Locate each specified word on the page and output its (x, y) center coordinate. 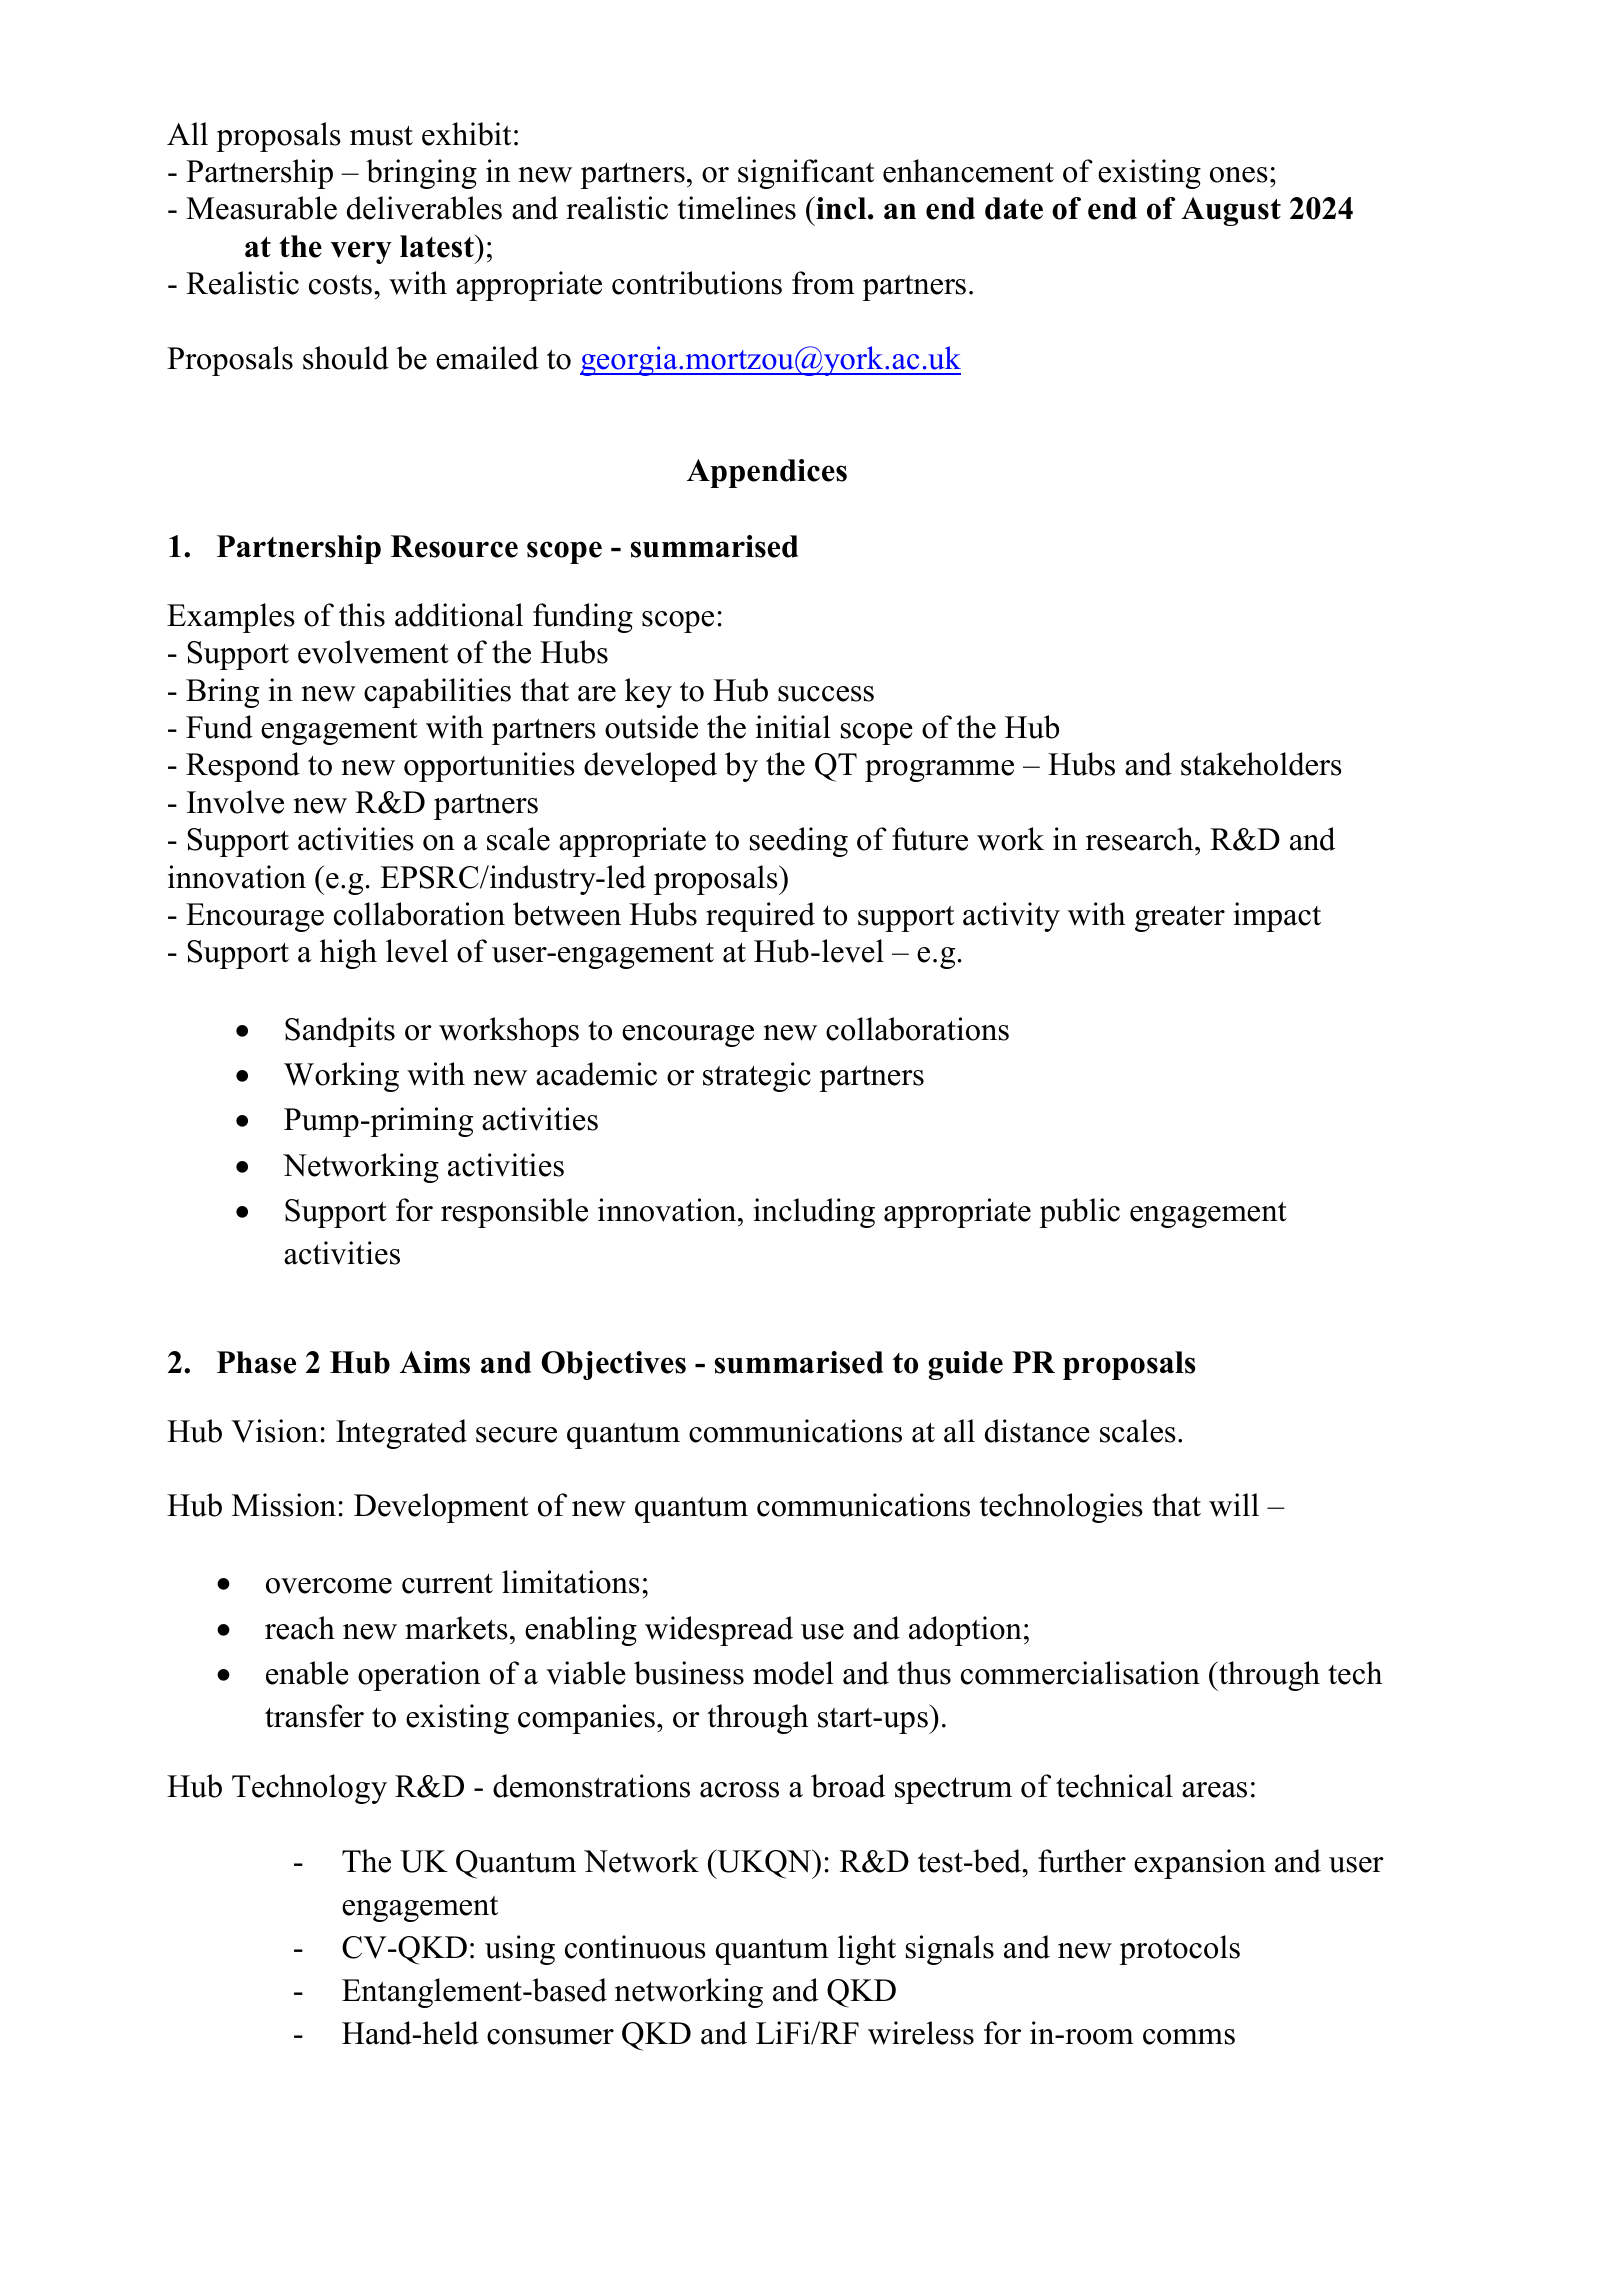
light (867, 1950)
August (1231, 211)
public (1079, 1213)
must (381, 136)
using (520, 1950)
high (348, 954)
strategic (757, 1077)
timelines (736, 208)
